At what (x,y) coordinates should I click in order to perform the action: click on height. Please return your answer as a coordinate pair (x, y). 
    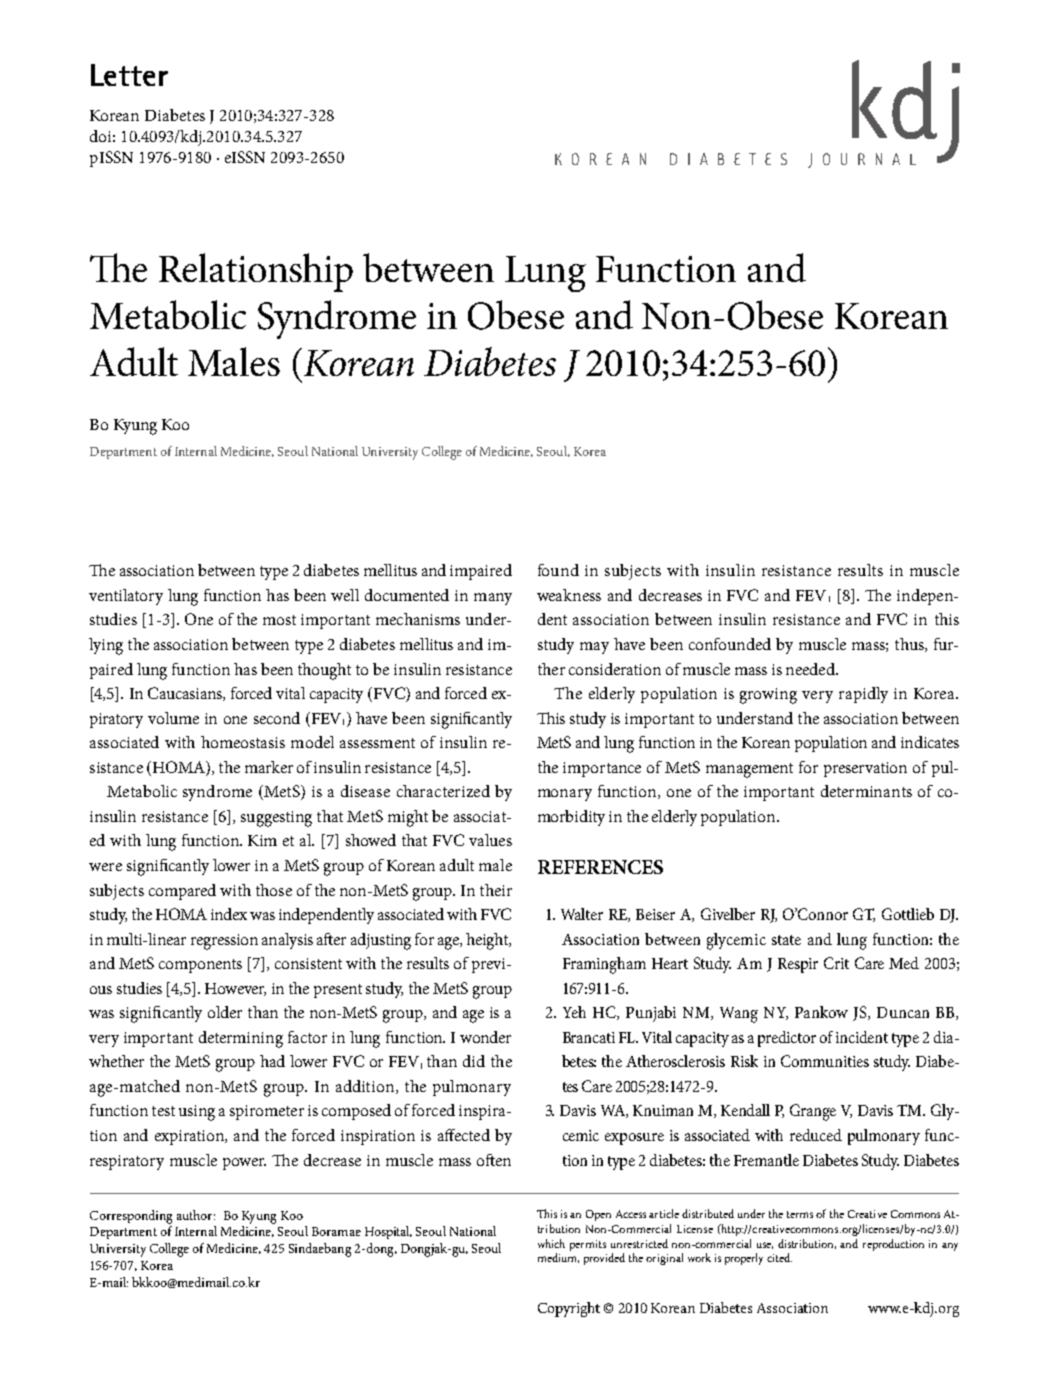
    Looking at the image, I should click on (488, 941).
